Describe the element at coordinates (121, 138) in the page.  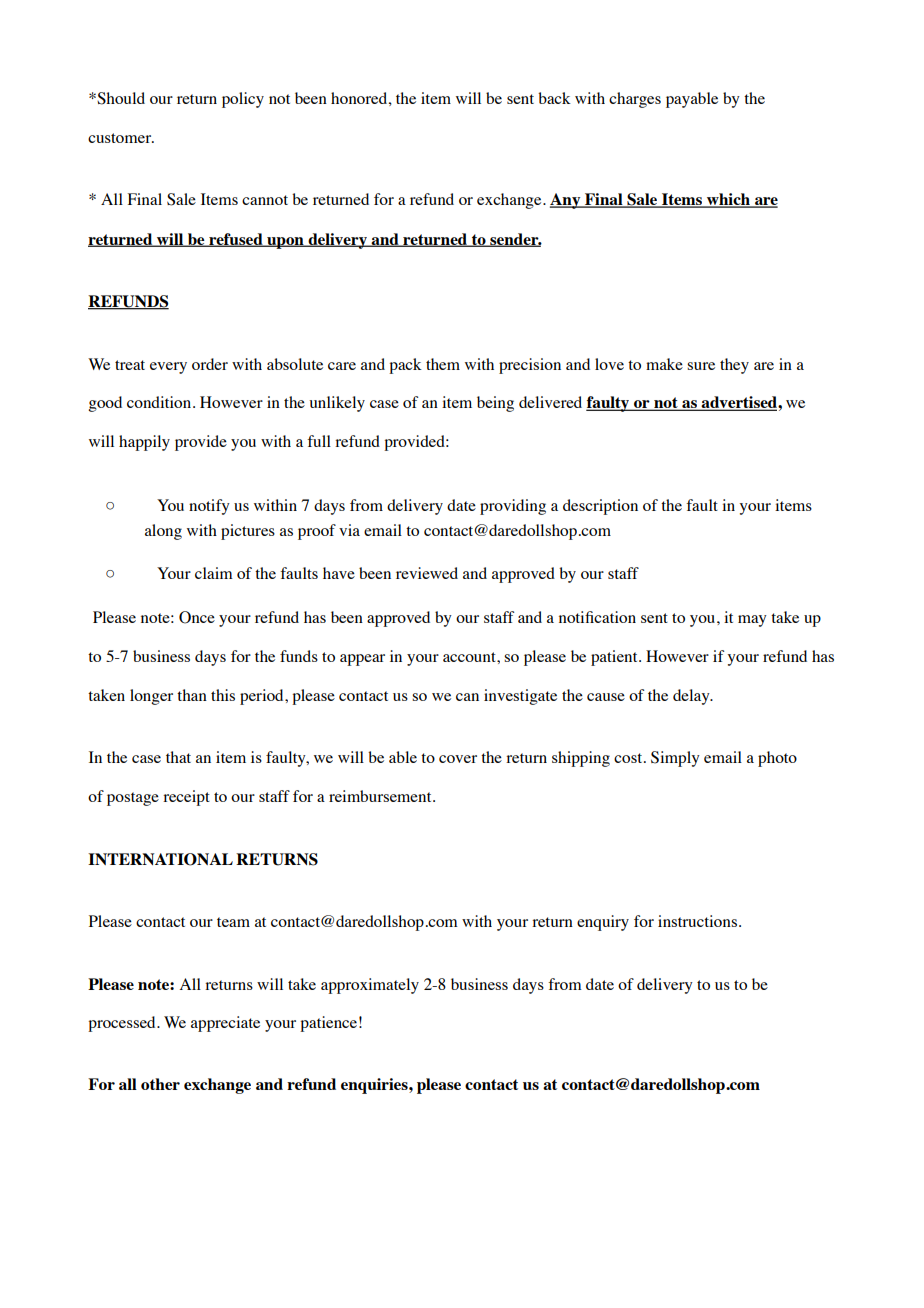
I see `customer` at that location.
